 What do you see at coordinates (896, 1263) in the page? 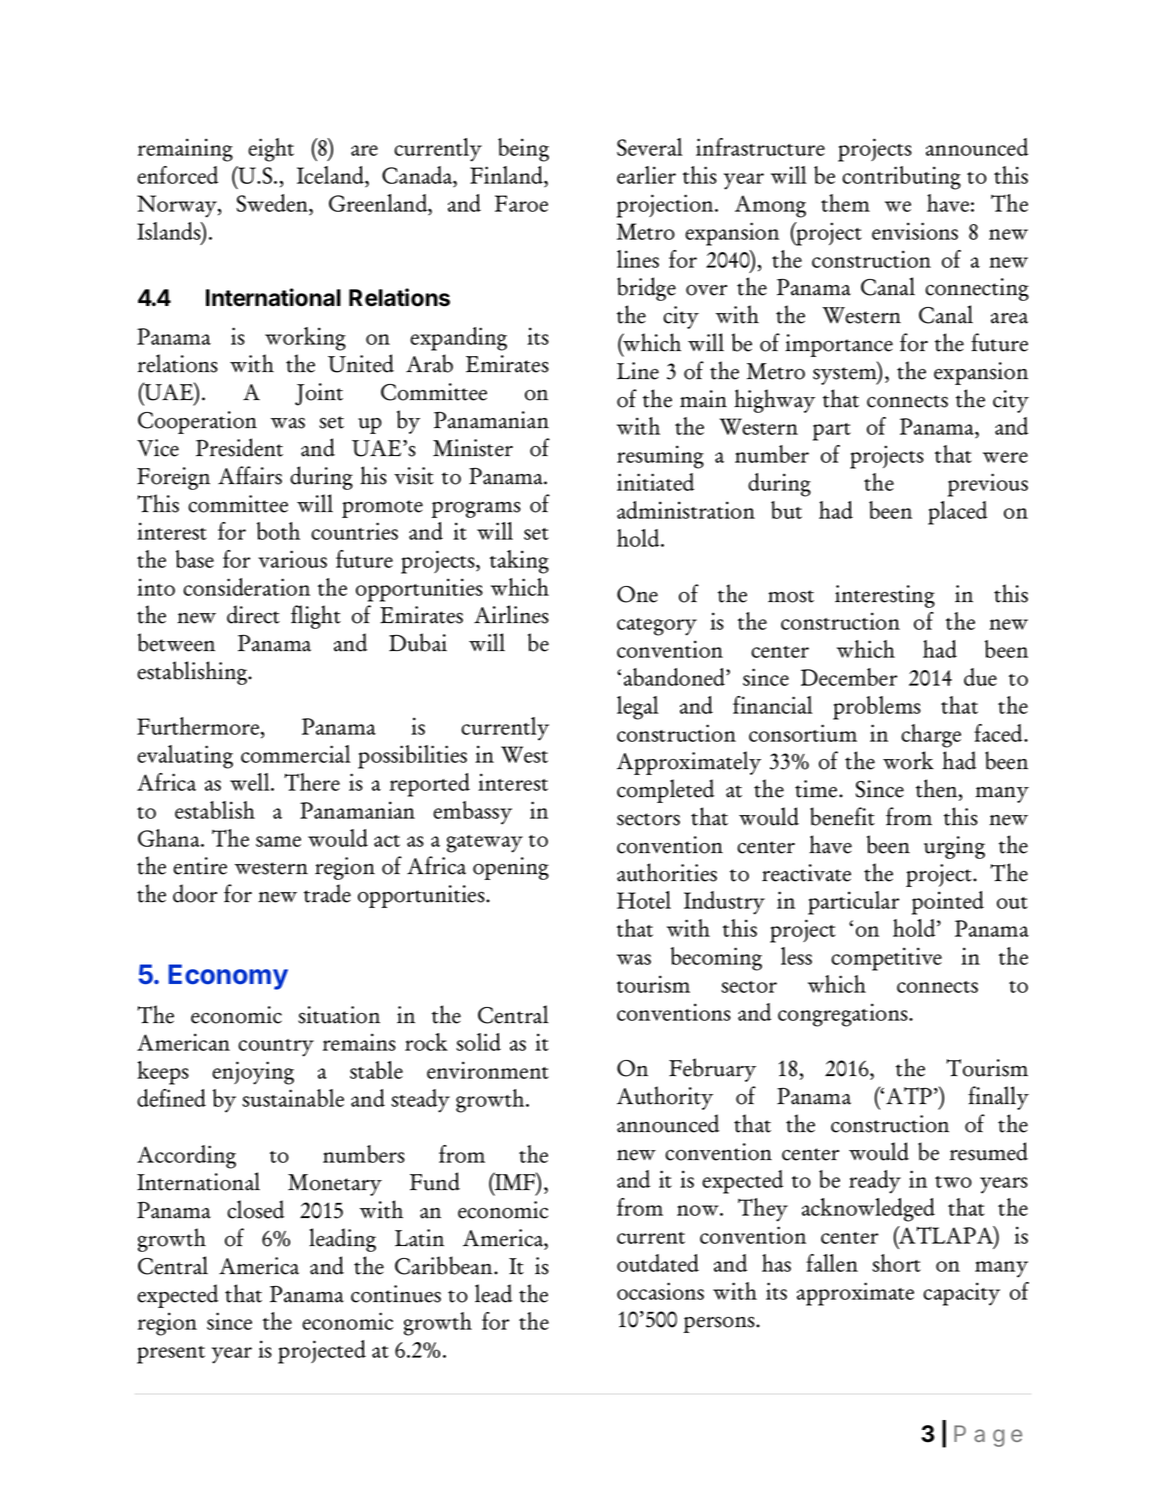
I see `short` at bounding box center [896, 1263].
